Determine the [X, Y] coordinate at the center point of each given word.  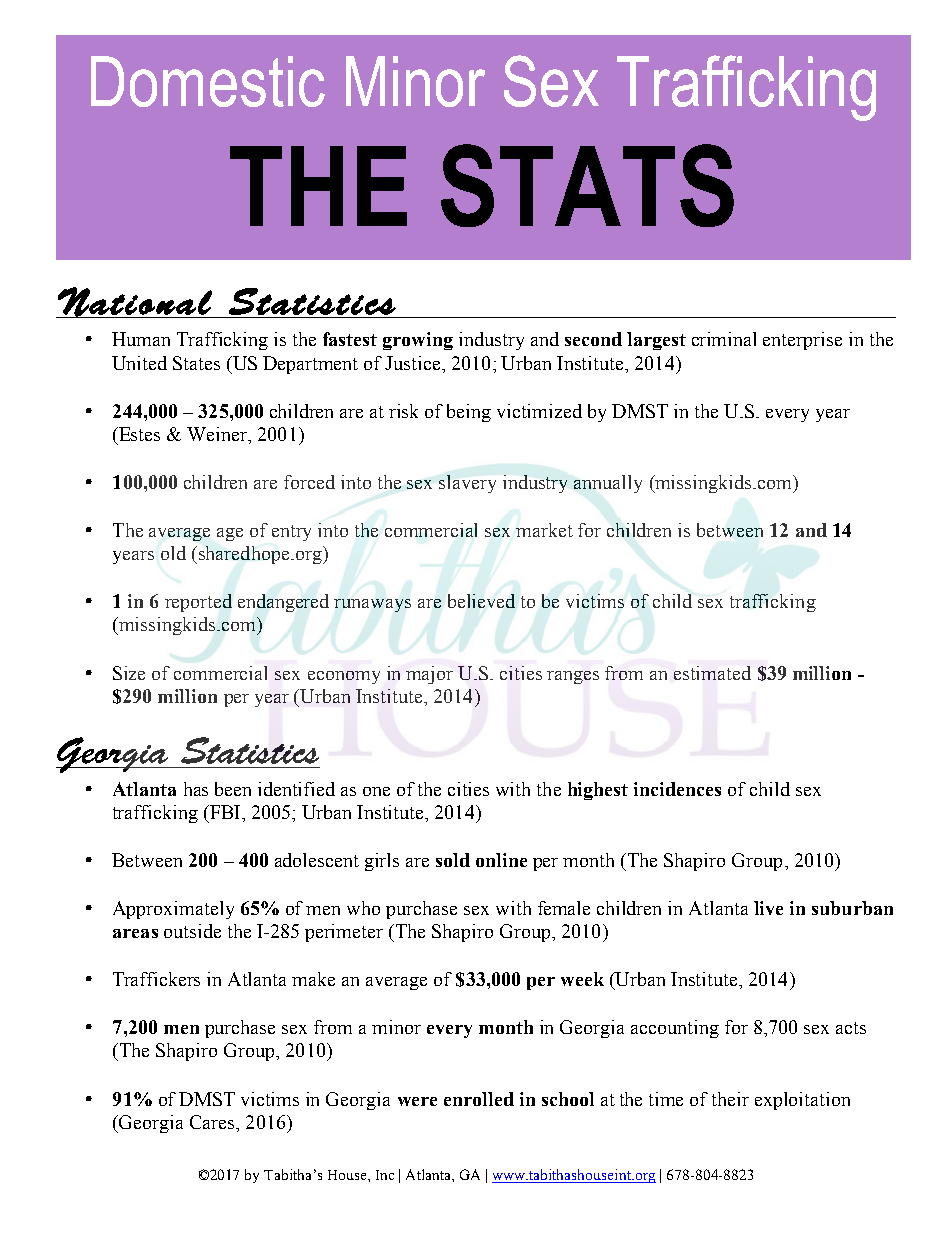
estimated [712, 673]
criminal [724, 339]
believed [481, 601]
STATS [587, 185]
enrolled [479, 1099]
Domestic [208, 81]
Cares [213, 1122]
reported [198, 603]
